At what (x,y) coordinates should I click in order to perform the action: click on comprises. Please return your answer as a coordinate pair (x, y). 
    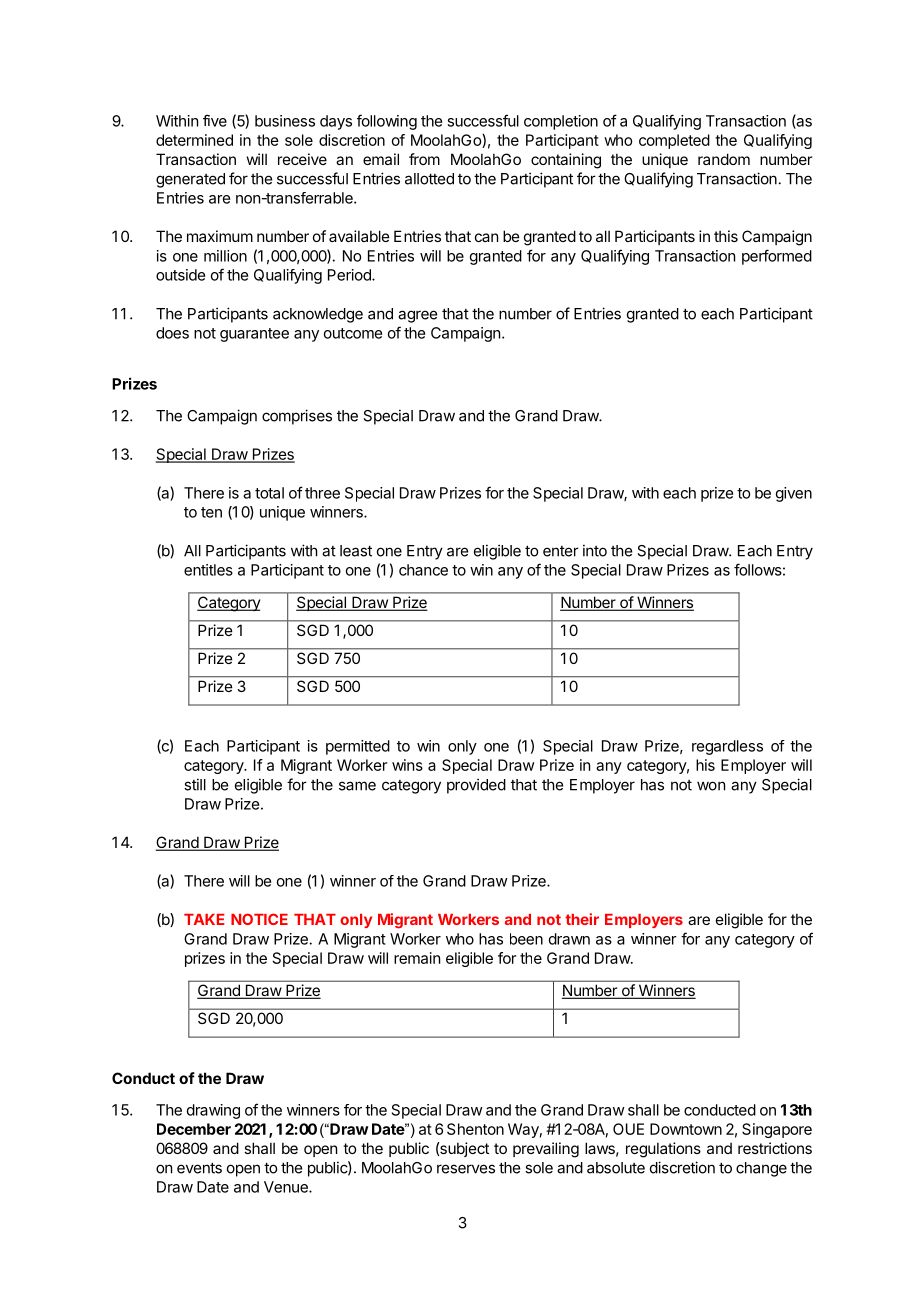
    Looking at the image, I should click on (297, 417).
